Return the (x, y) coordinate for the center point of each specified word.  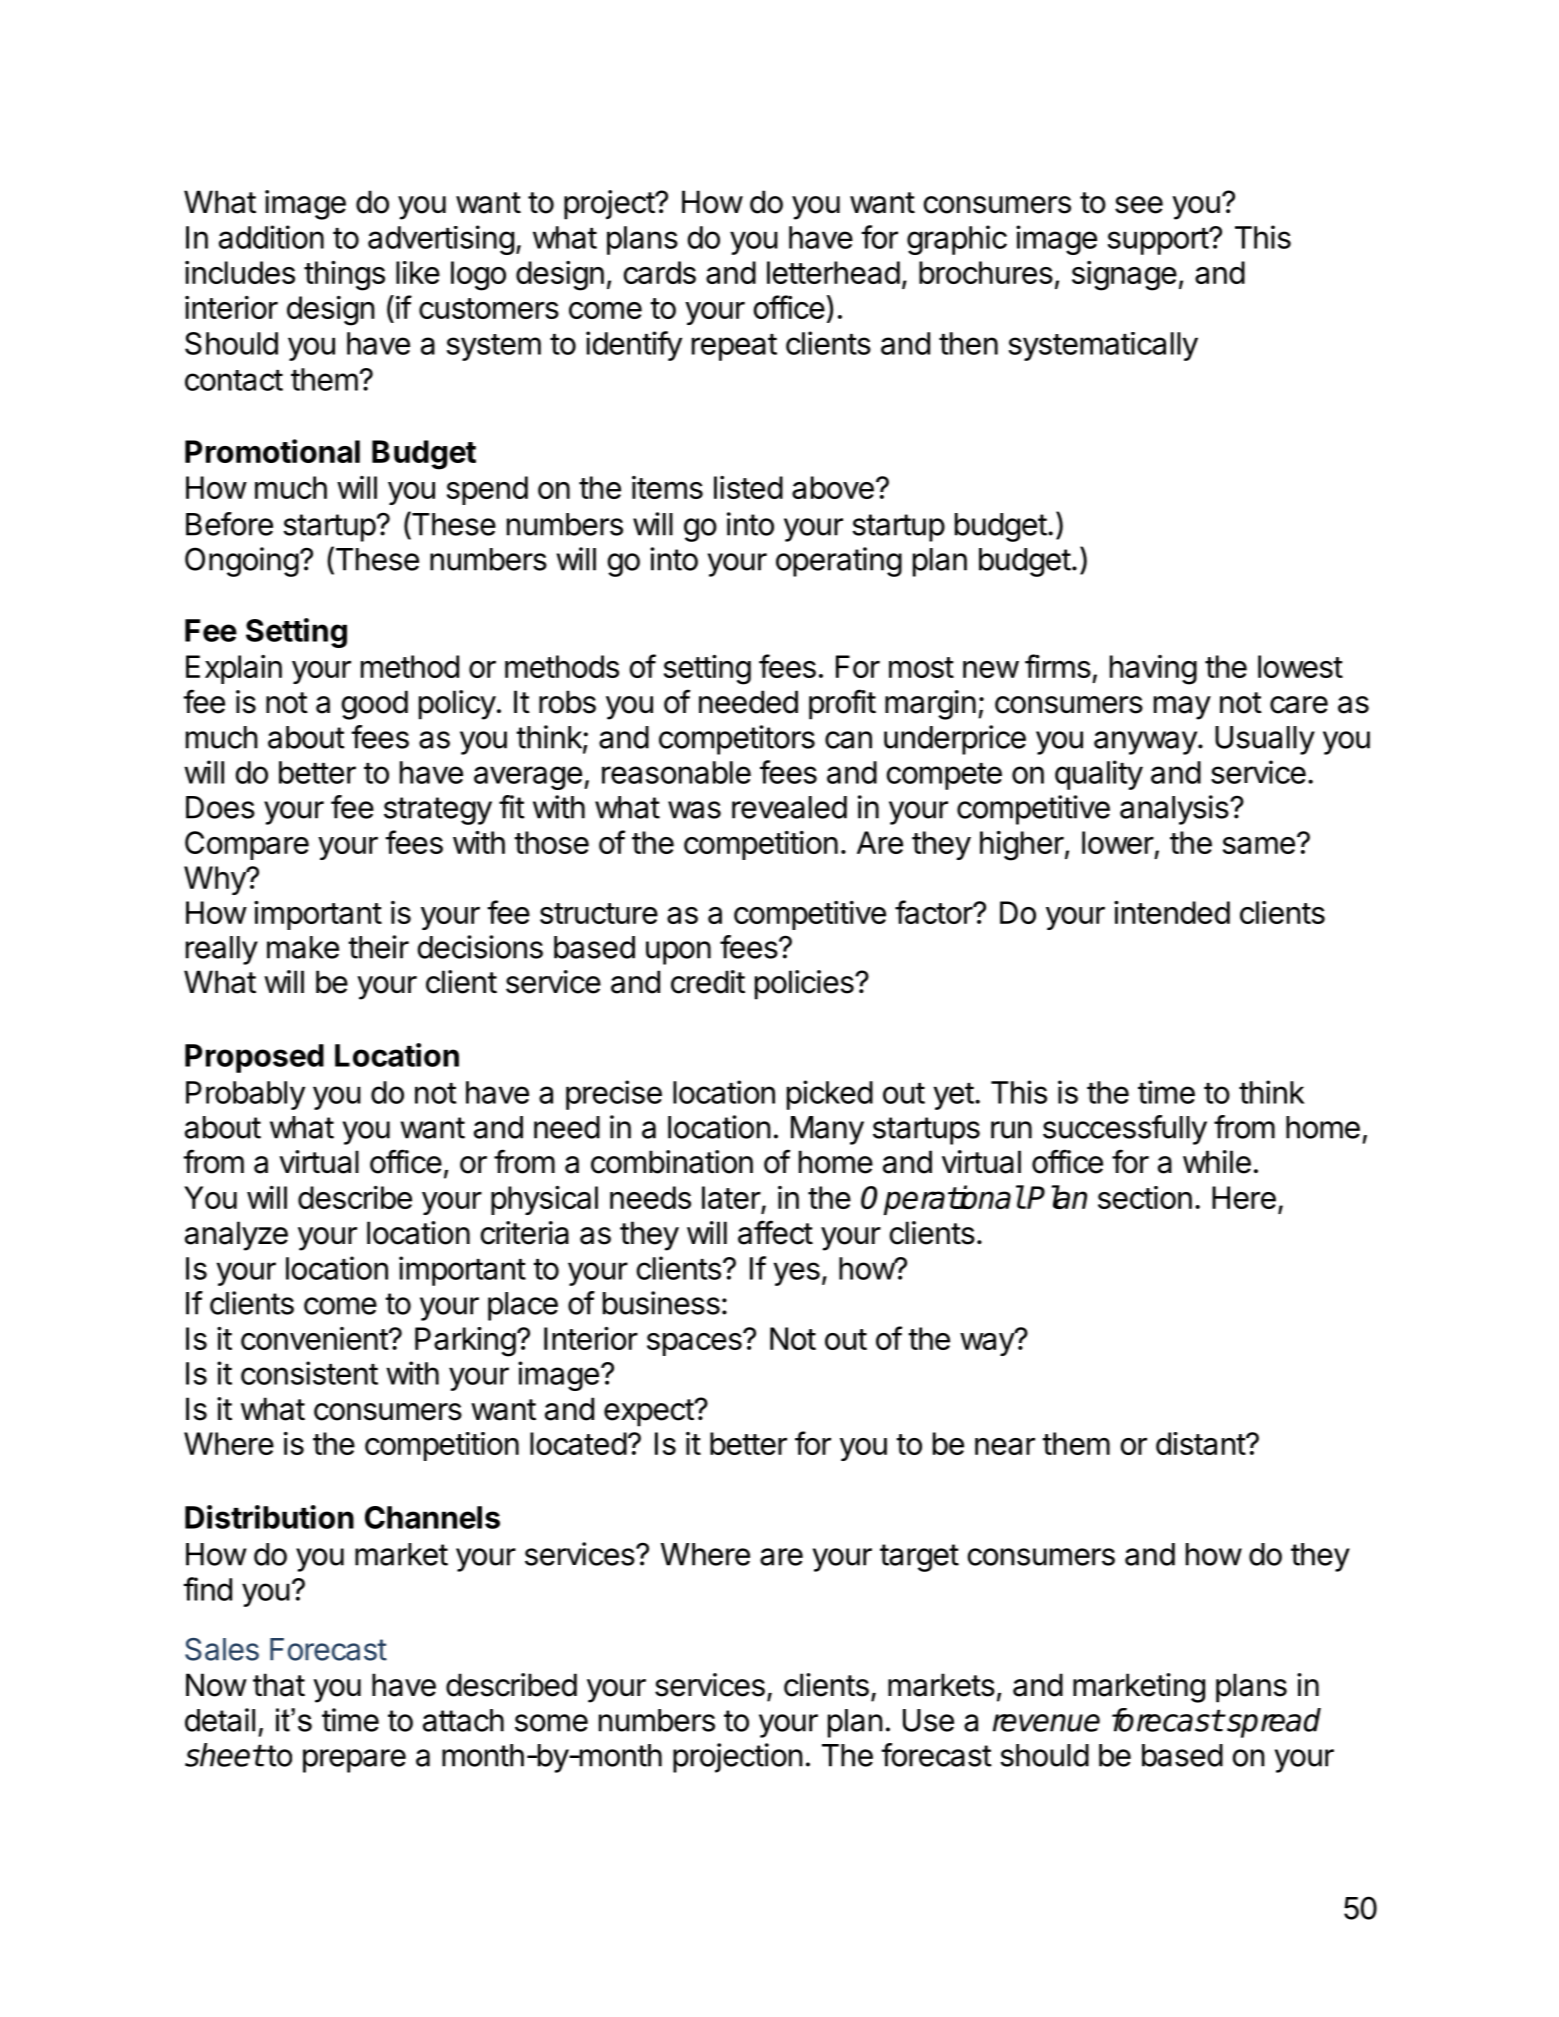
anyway (1145, 743)
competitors (737, 740)
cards (660, 272)
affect (775, 1232)
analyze (236, 1236)
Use (928, 1720)
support (1159, 241)
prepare (354, 1761)
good (375, 705)
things (344, 276)
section (1145, 1197)
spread (1273, 1723)
